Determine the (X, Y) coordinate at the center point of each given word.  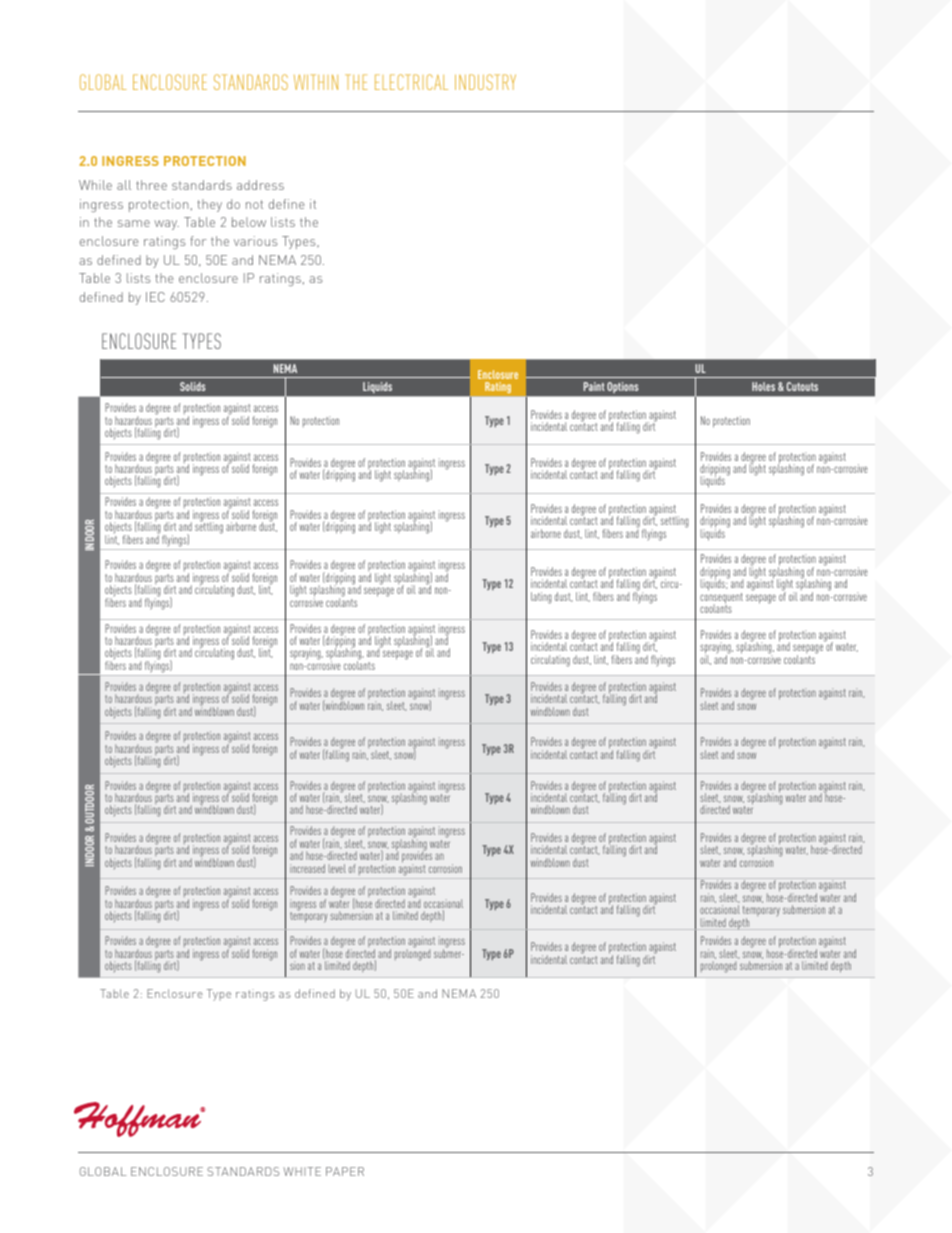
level (337, 868)
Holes (763, 386)
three (151, 185)
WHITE (302, 1171)
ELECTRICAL (411, 82)
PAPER (345, 1171)
